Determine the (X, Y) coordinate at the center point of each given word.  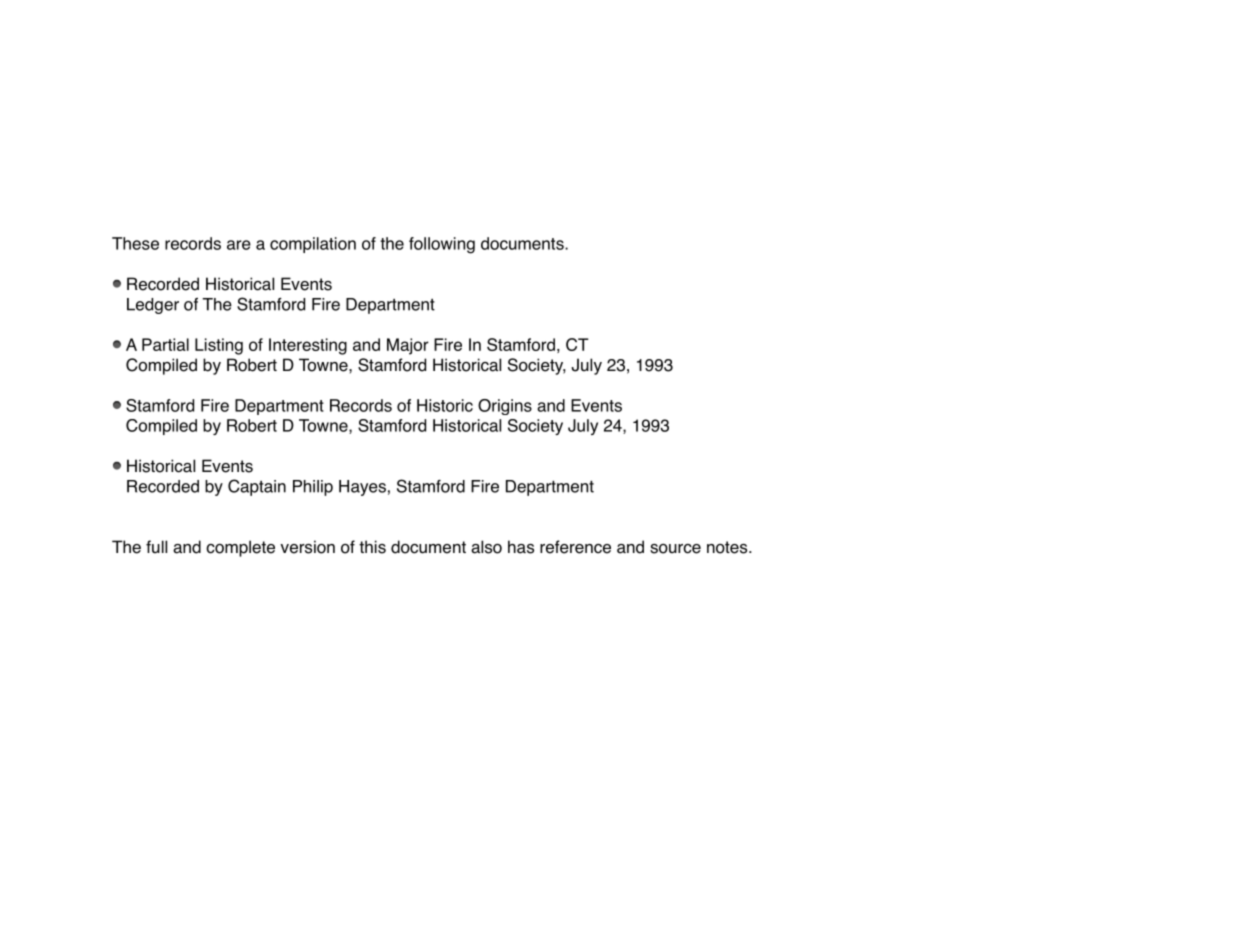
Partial (165, 344)
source (675, 549)
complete (240, 548)
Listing (219, 346)
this (372, 547)
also (486, 547)
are (239, 245)
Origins (505, 407)
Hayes (362, 488)
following (442, 245)
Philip (313, 488)
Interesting (308, 346)
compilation (313, 245)
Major (408, 346)
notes (728, 547)
